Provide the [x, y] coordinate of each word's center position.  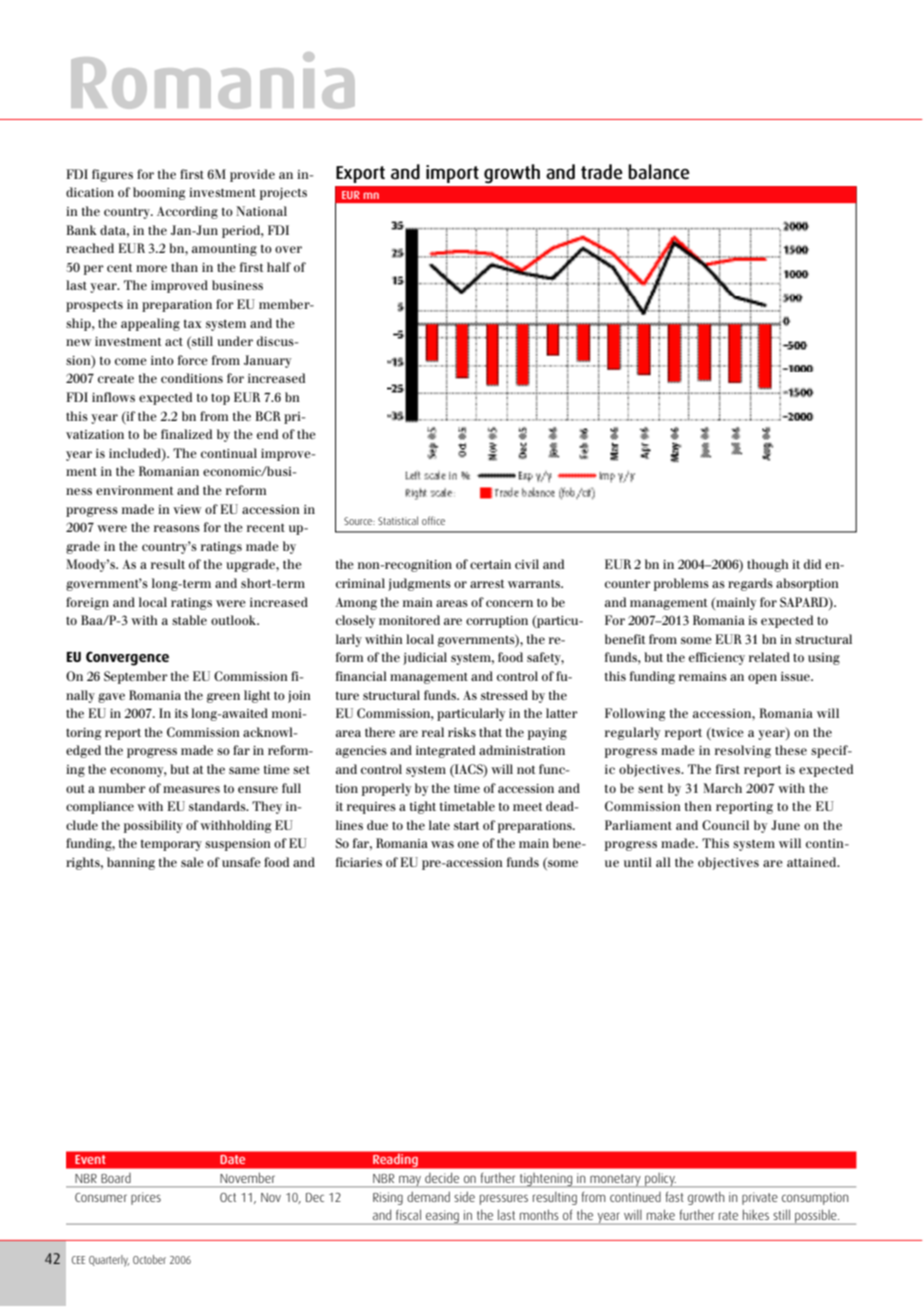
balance [659, 172]
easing [442, 1217]
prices [146, 1198]
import [452, 174]
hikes [756, 1215]
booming [159, 193]
